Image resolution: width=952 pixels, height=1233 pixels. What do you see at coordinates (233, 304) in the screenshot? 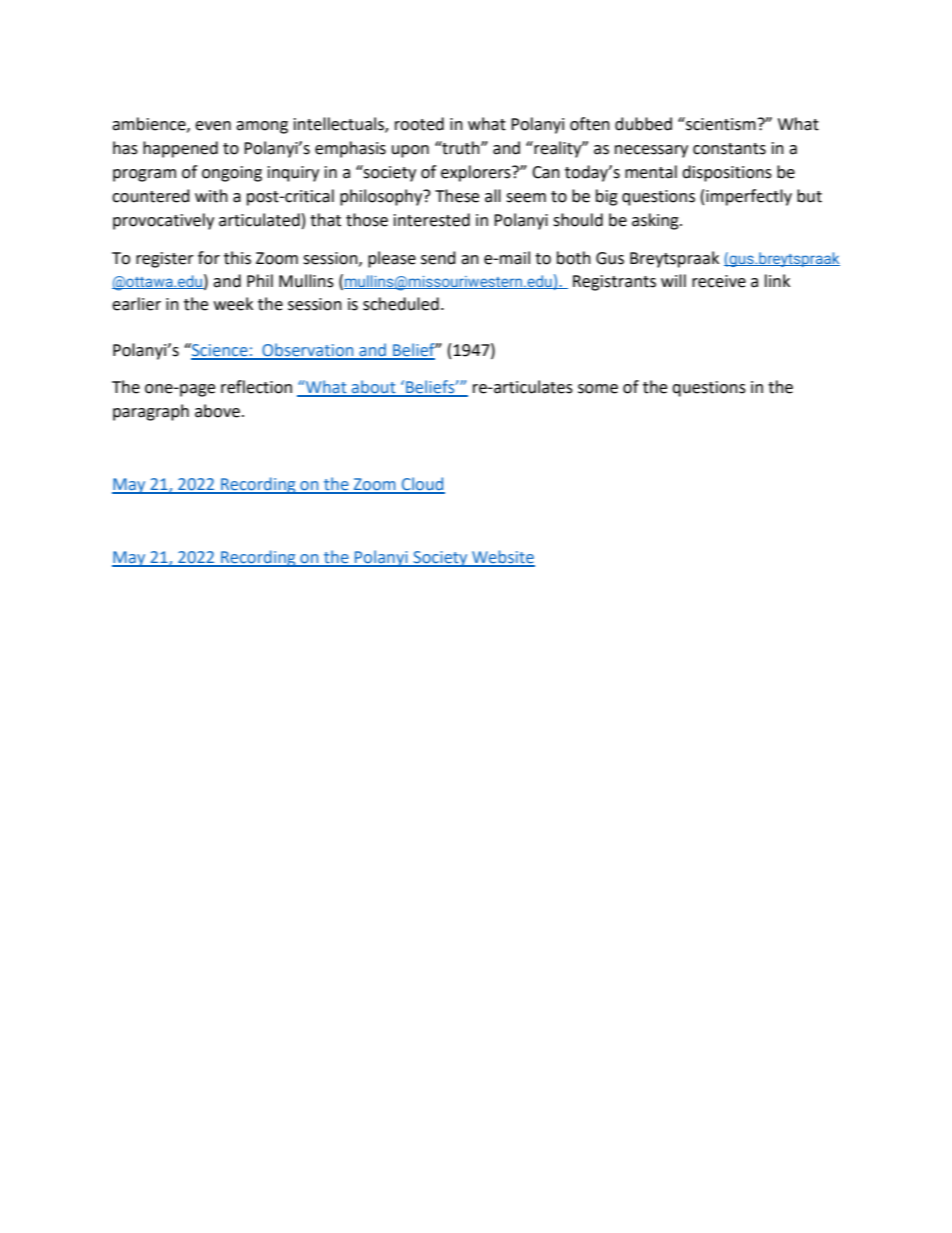
I see `week` at bounding box center [233, 304].
